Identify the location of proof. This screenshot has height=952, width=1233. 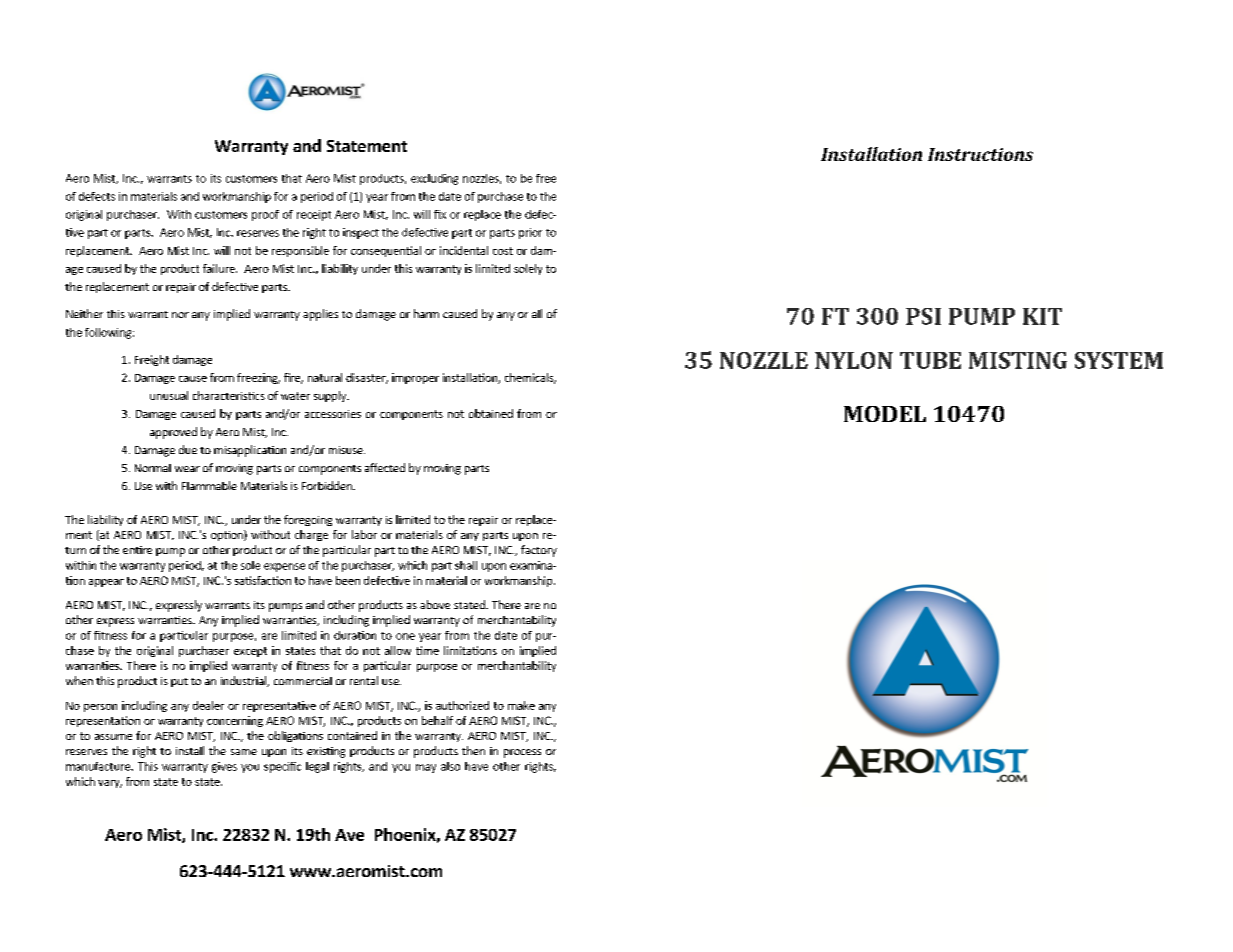
(265, 215).
